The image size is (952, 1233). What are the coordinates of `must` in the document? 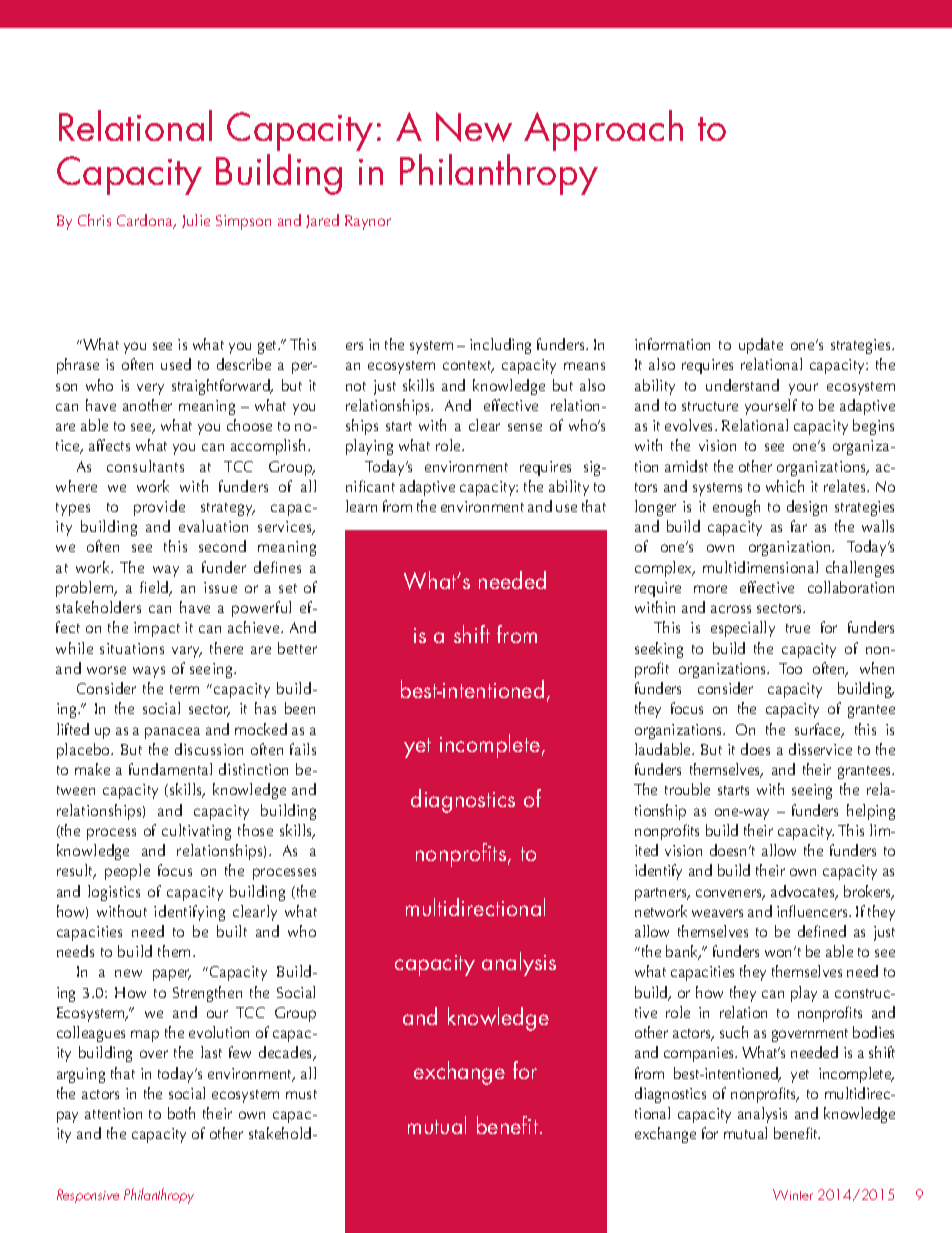 It's located at (301, 1094).
